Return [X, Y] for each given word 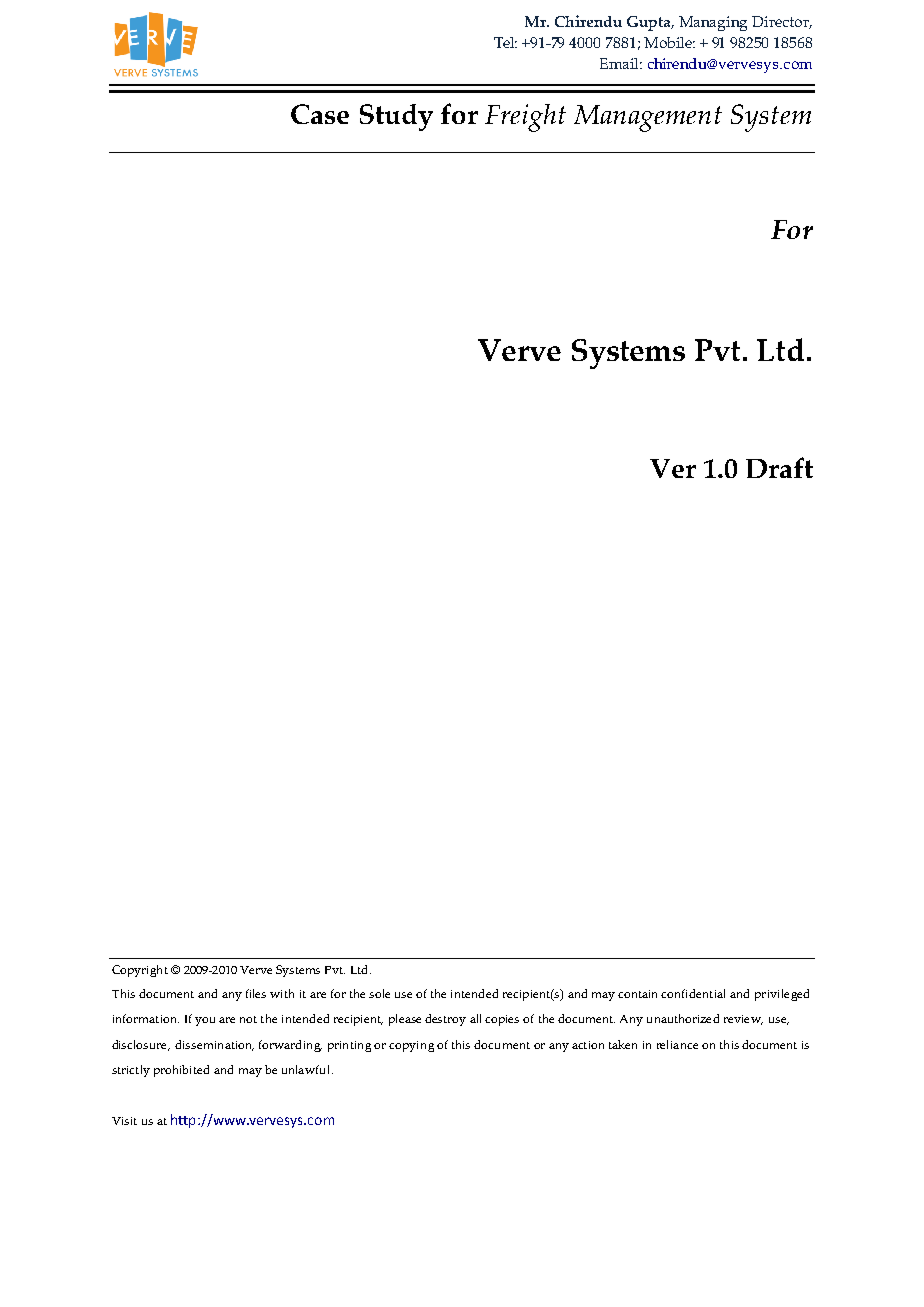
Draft [779, 467]
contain [637, 994]
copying [411, 1046]
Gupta [650, 23]
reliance [677, 1044]
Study [396, 117]
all [475, 1018]
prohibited [181, 1071]
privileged [782, 995]
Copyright [140, 971]
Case [320, 114]
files [256, 993]
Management [648, 118]
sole [379, 993]
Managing [713, 23]
